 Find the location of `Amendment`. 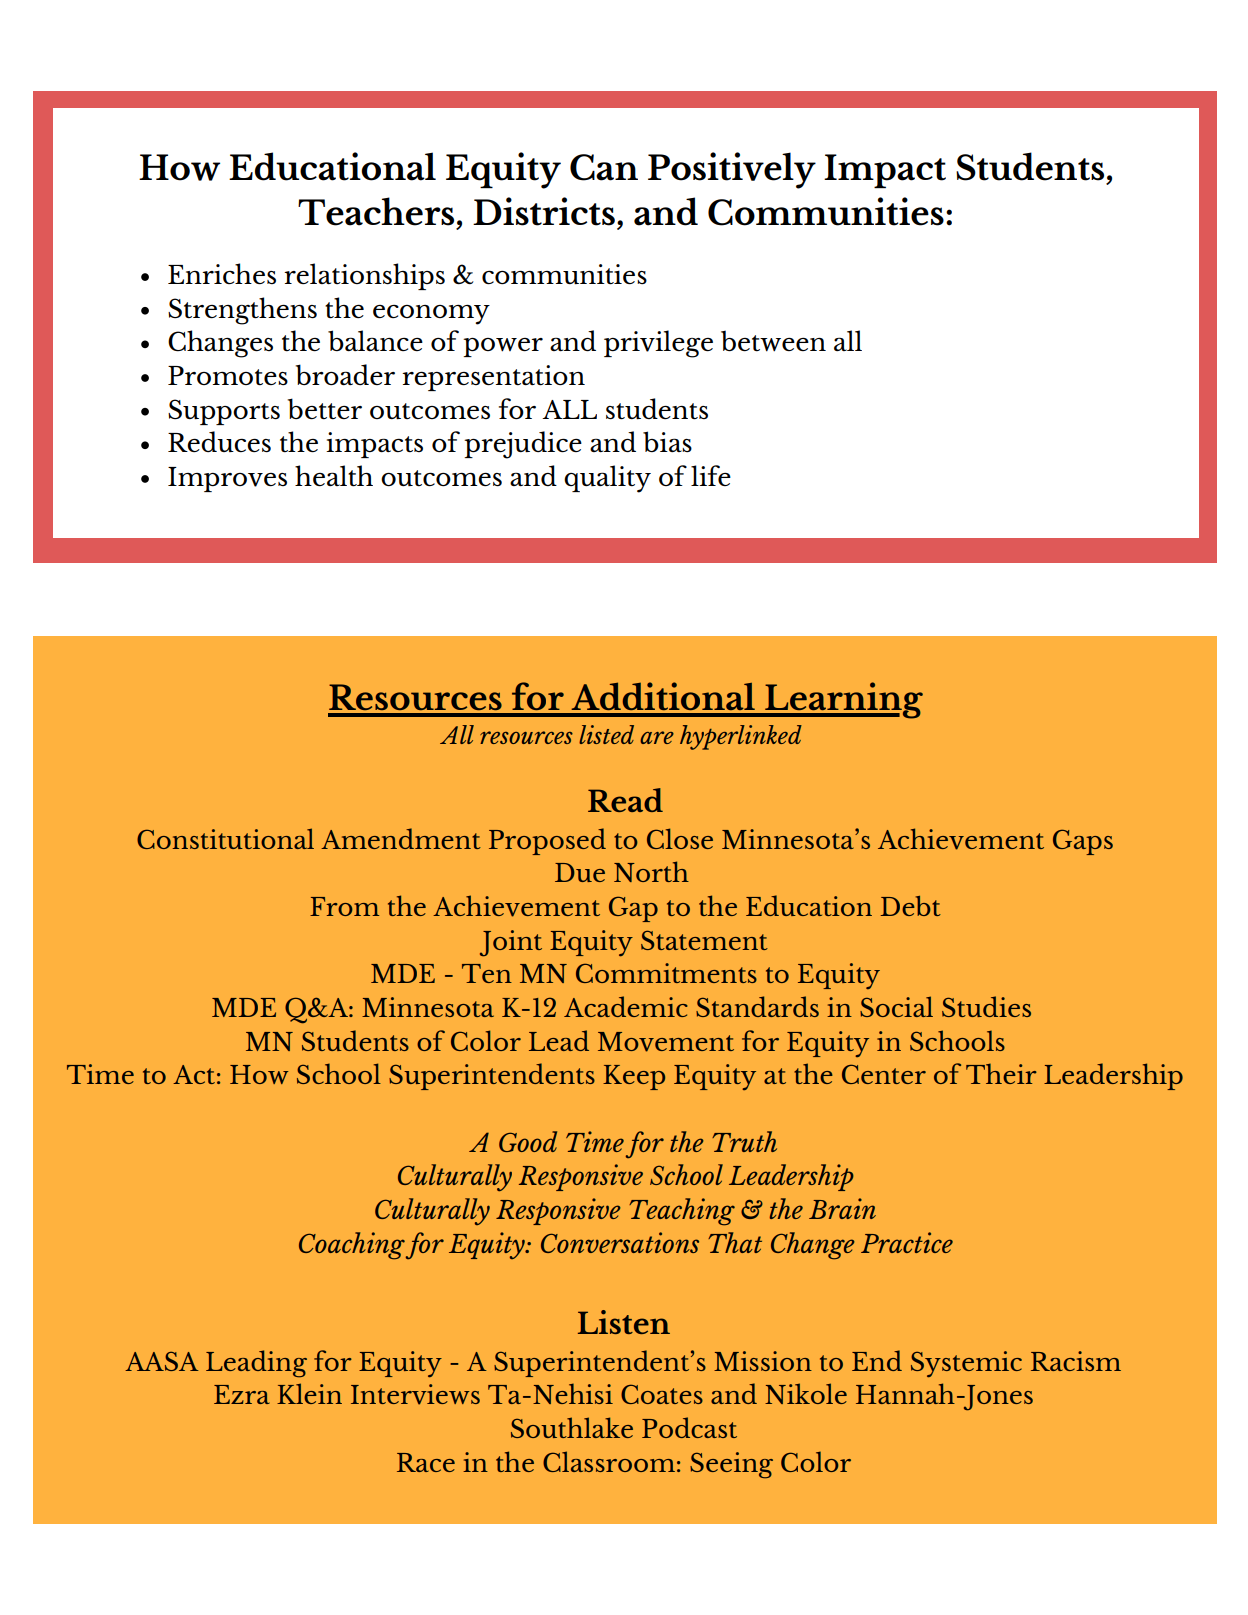

Amendment is located at coordinates (401, 838).
